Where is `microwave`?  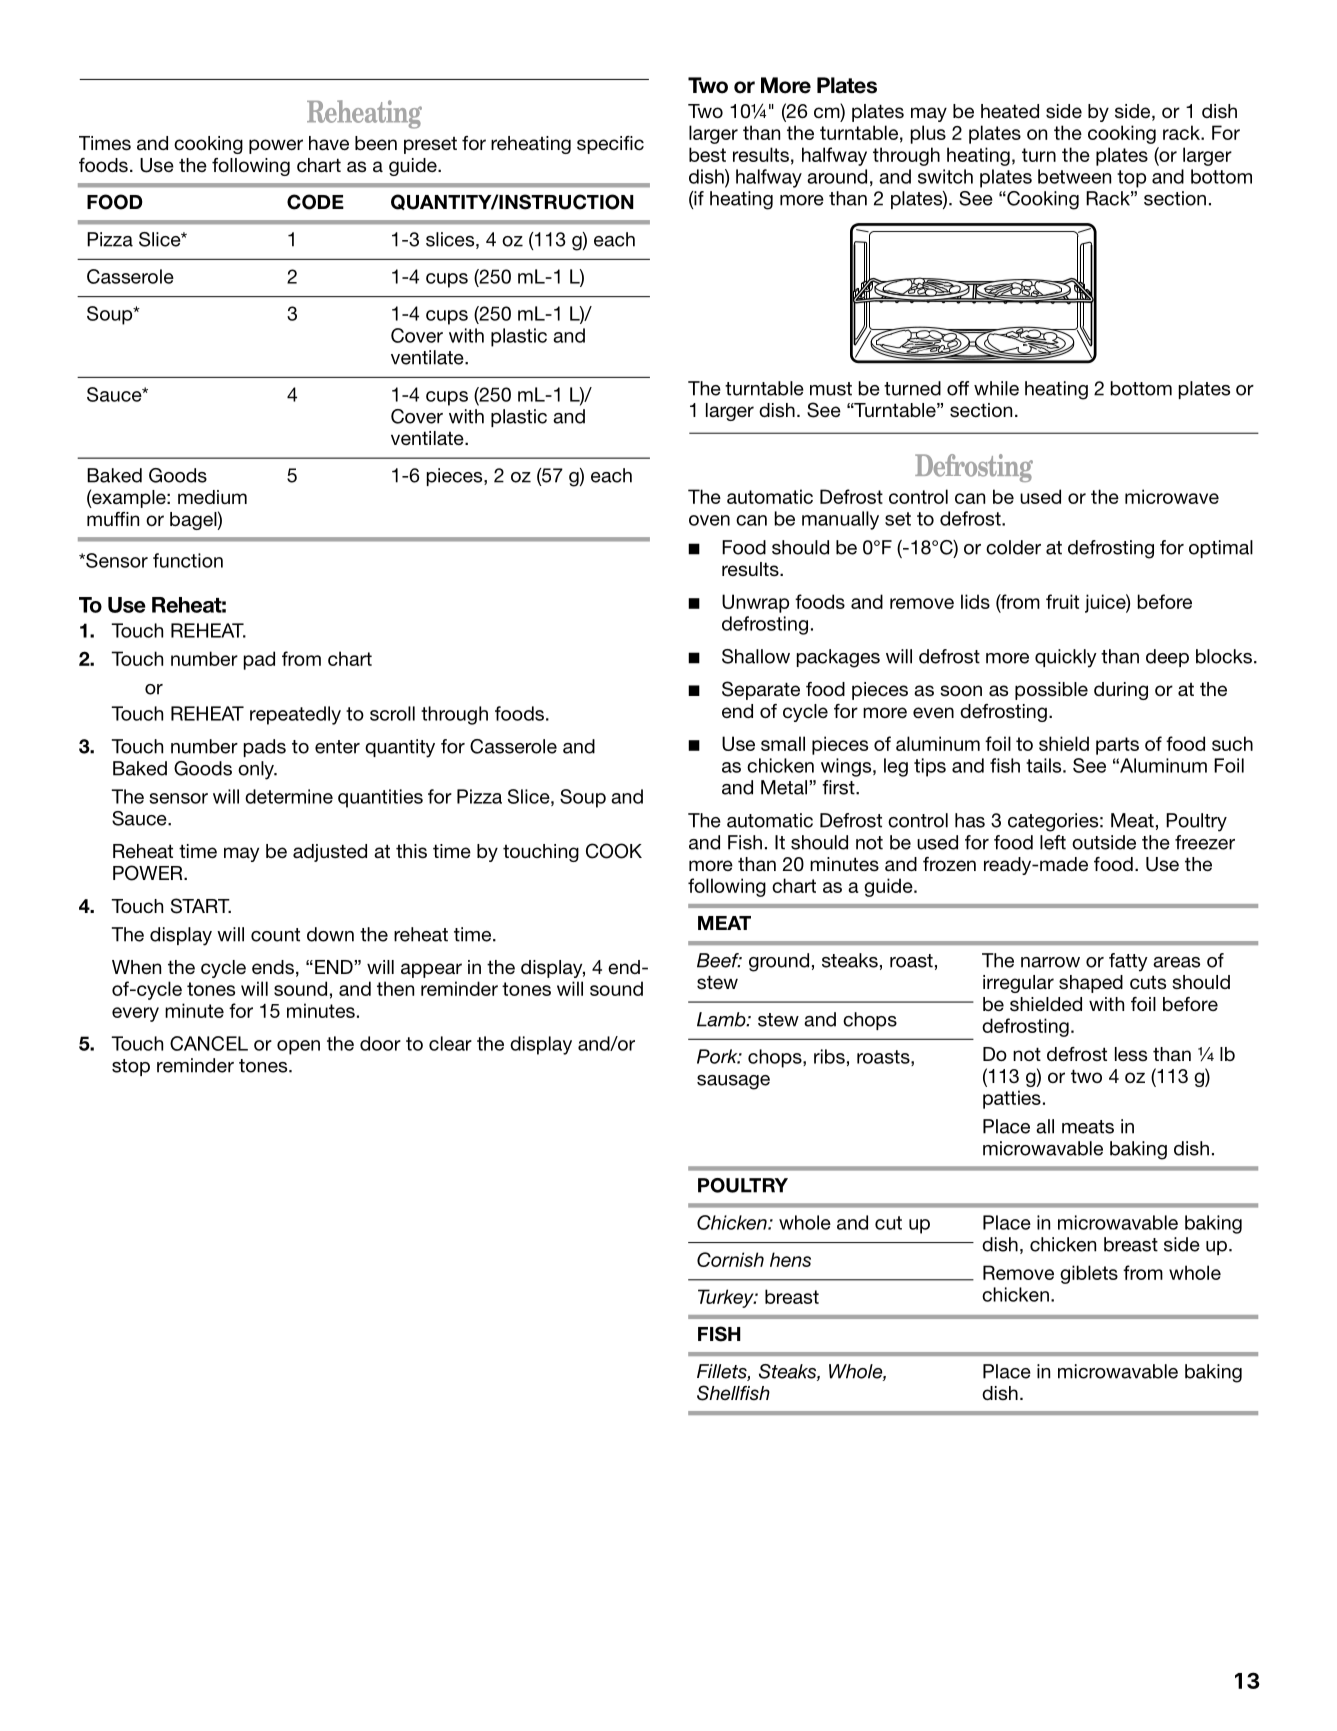 microwave is located at coordinates (1172, 496).
